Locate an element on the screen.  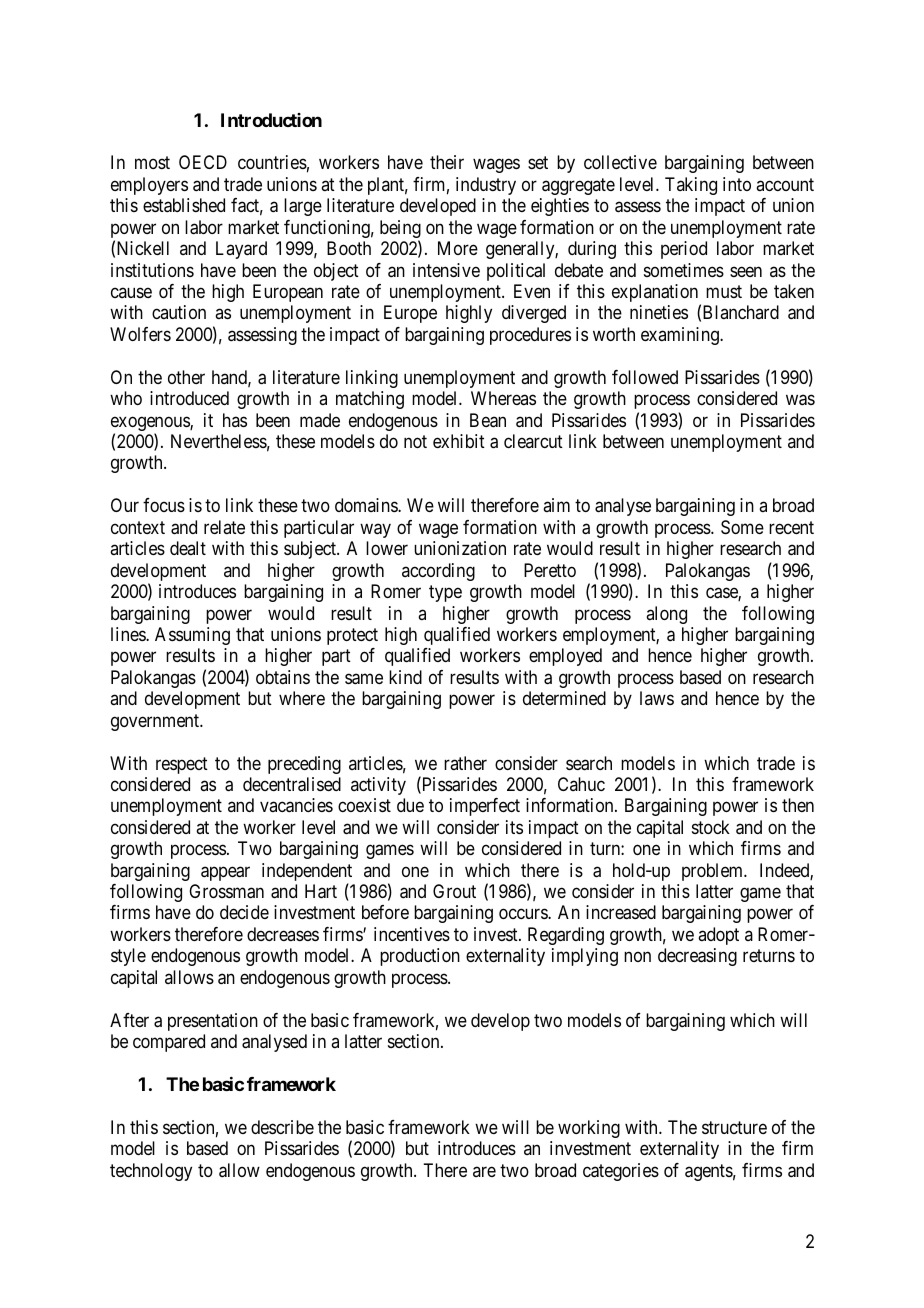
OECD is located at coordinates (203, 162).
